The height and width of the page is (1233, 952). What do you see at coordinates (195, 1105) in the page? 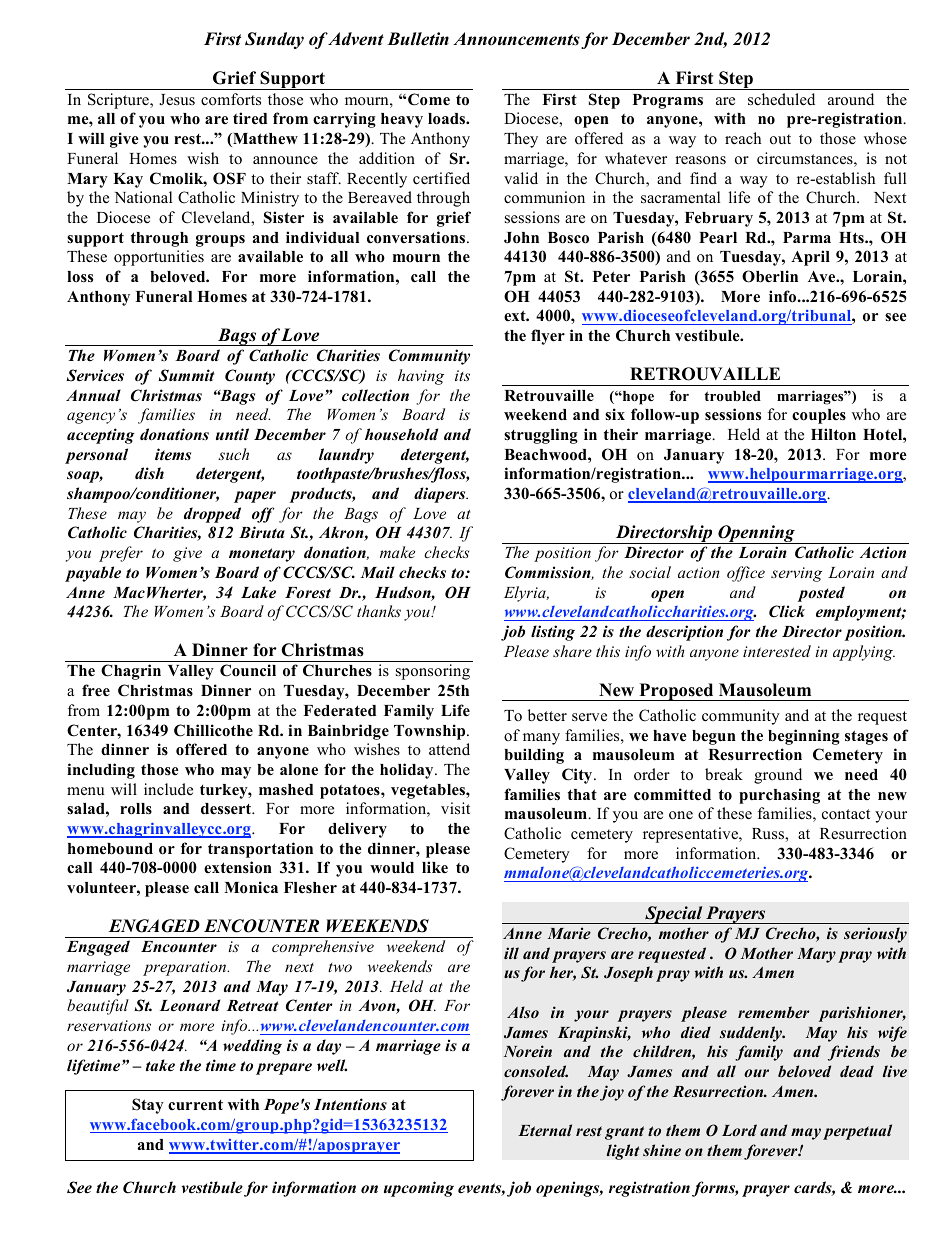
I see `current` at bounding box center [195, 1105].
